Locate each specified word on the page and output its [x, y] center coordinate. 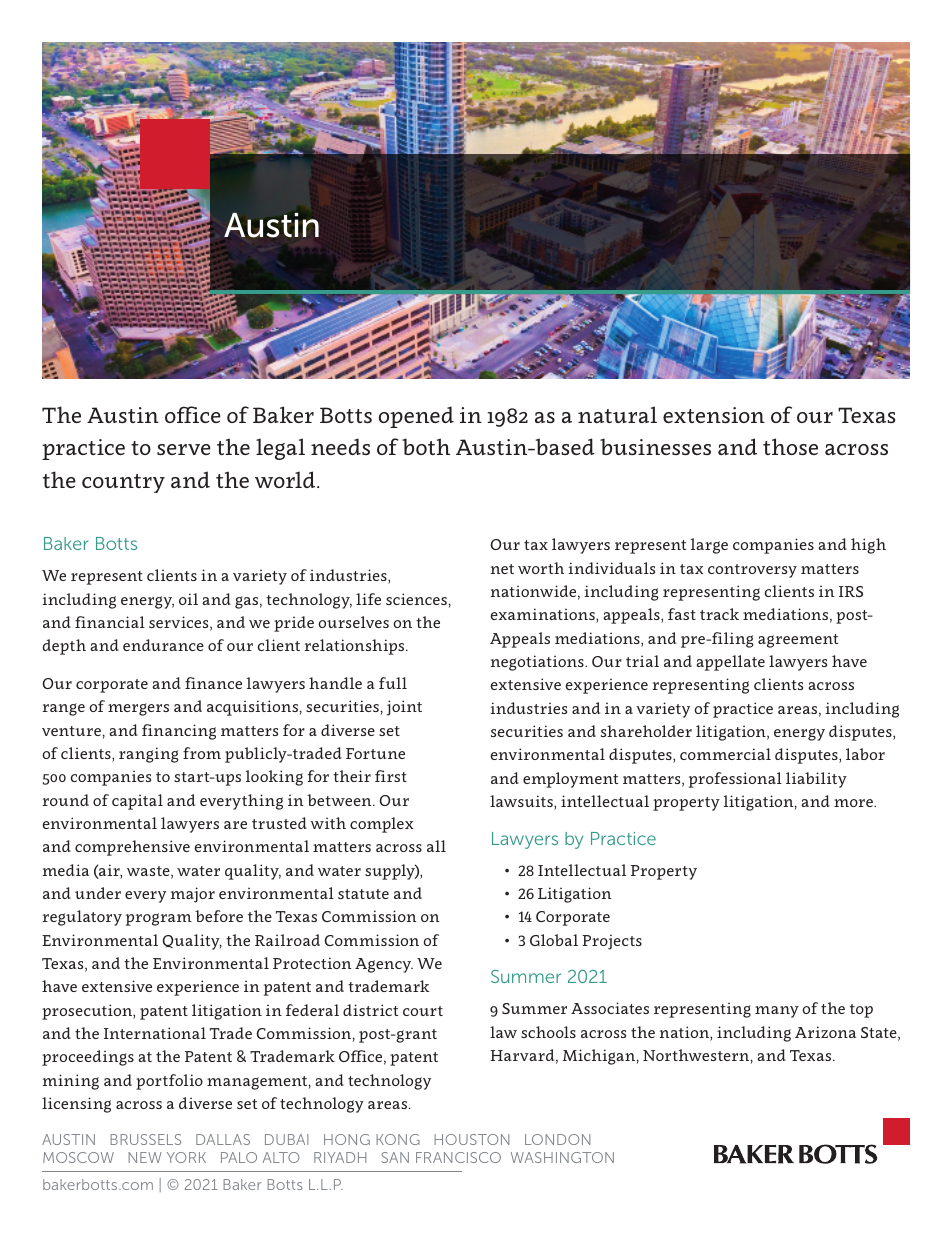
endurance [163, 645]
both [426, 446]
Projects [612, 942]
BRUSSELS [145, 1139]
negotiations [538, 663]
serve [184, 449]
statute [363, 894]
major [193, 895]
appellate [730, 663]
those [790, 446]
